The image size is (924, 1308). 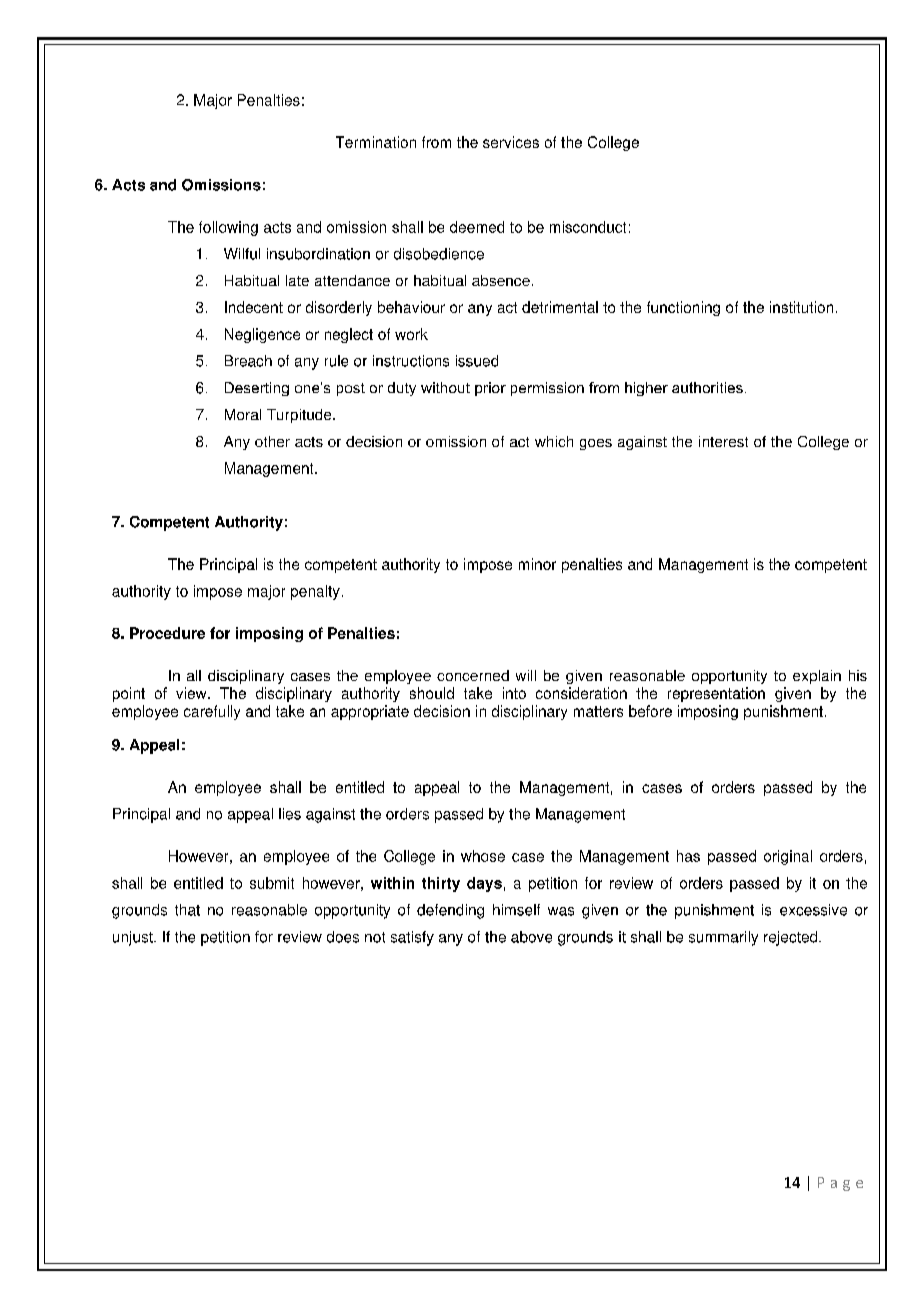 What do you see at coordinates (813, 910) in the image?
I see `excessive` at bounding box center [813, 910].
